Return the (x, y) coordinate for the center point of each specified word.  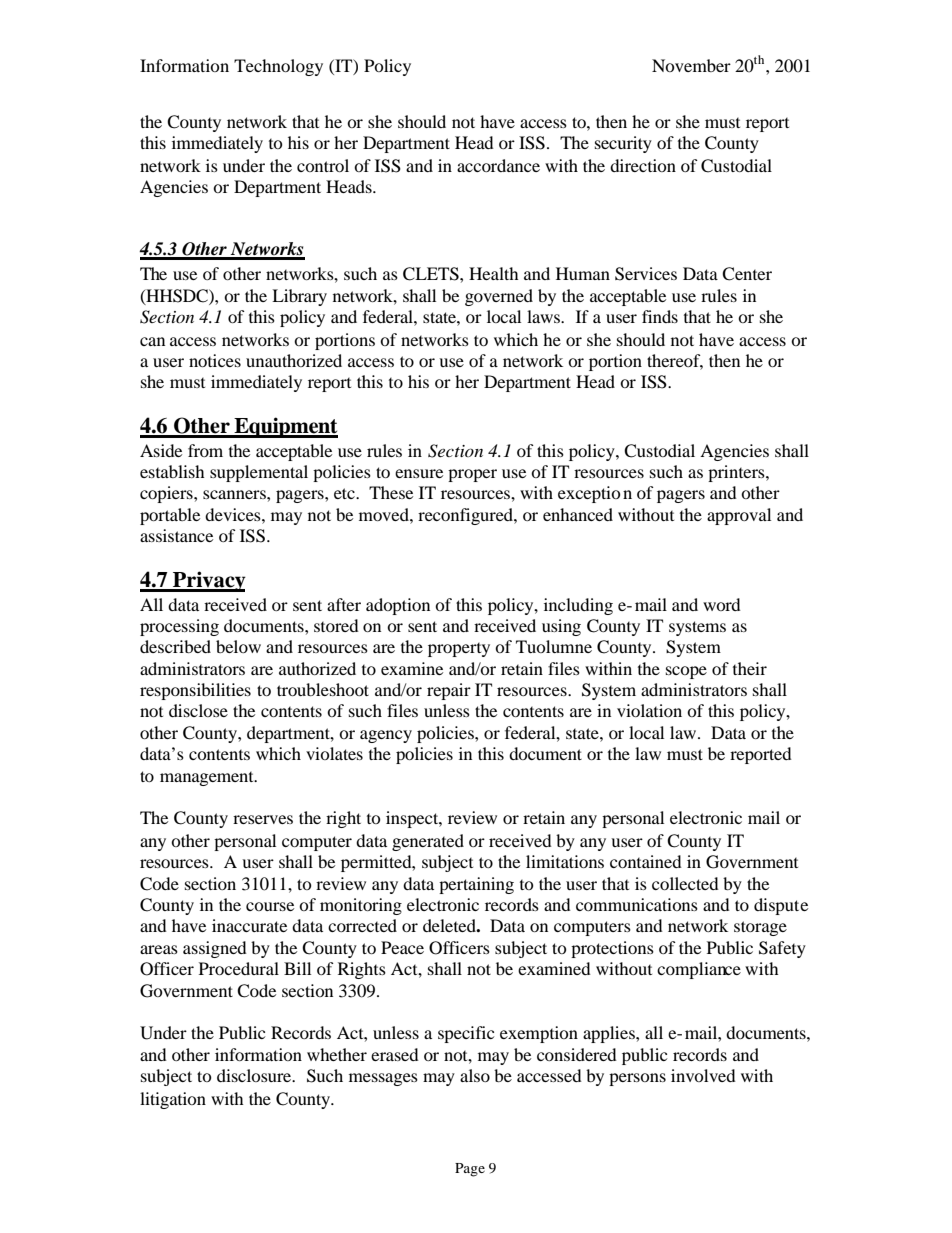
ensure (419, 473)
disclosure (255, 1075)
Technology (278, 67)
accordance (498, 165)
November (691, 65)
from (205, 450)
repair (449, 691)
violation (649, 710)
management (208, 779)
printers (737, 473)
